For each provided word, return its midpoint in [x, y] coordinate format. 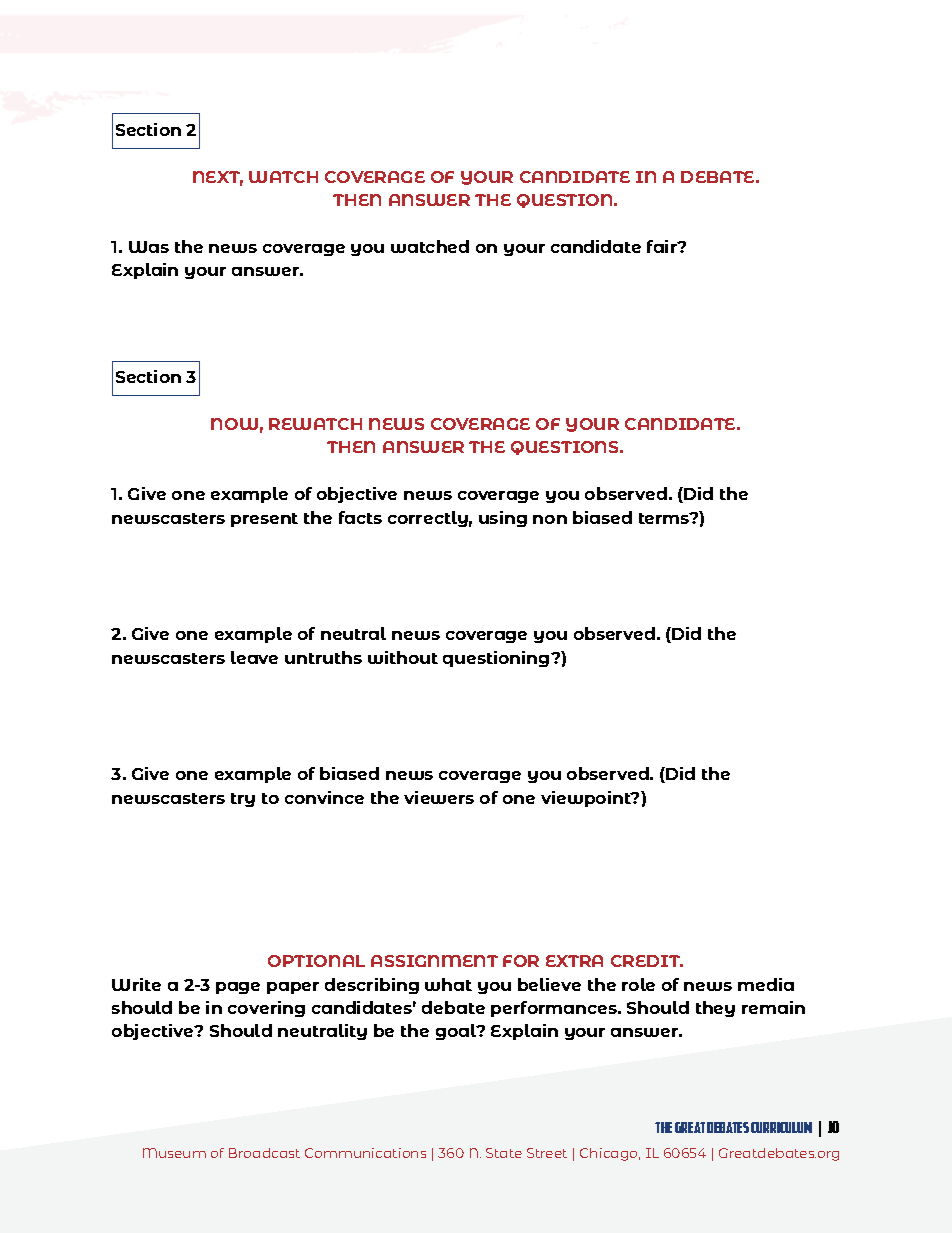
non [550, 519]
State [504, 1153]
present [264, 520]
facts [360, 517]
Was [149, 247]
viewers [439, 797]
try [243, 800]
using [503, 519]
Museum [174, 1153]
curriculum [781, 1127]
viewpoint [587, 799]
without [403, 657]
